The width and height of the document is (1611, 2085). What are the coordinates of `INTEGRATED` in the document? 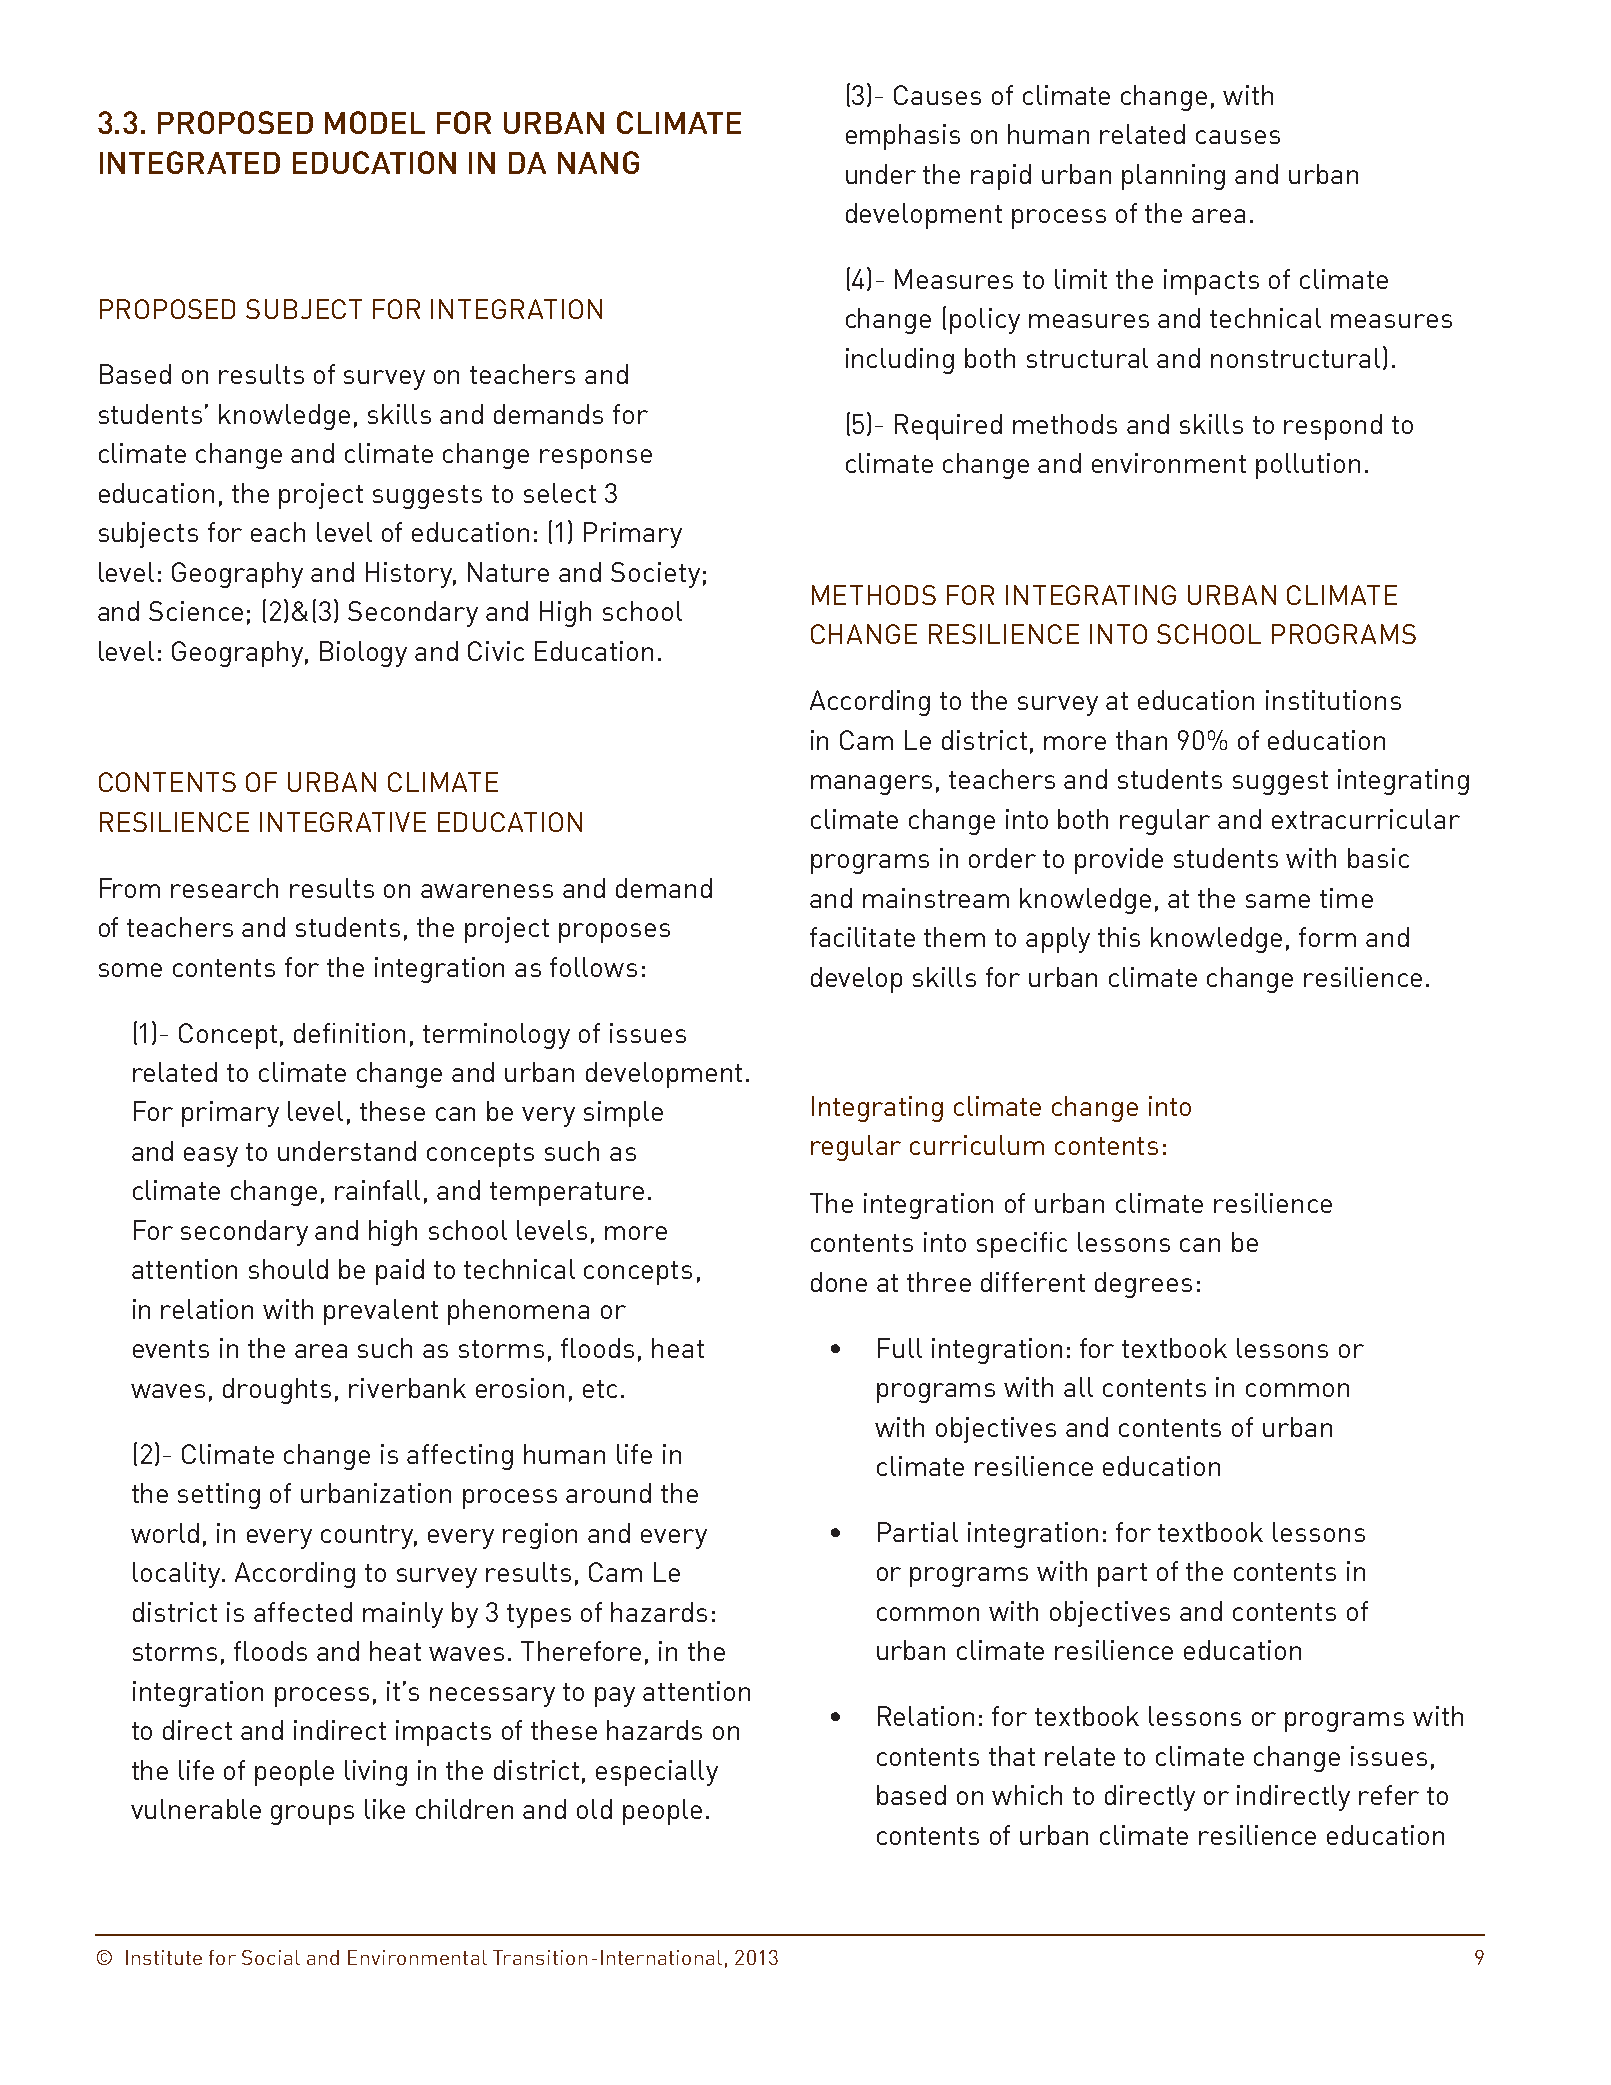 It's located at (190, 162).
